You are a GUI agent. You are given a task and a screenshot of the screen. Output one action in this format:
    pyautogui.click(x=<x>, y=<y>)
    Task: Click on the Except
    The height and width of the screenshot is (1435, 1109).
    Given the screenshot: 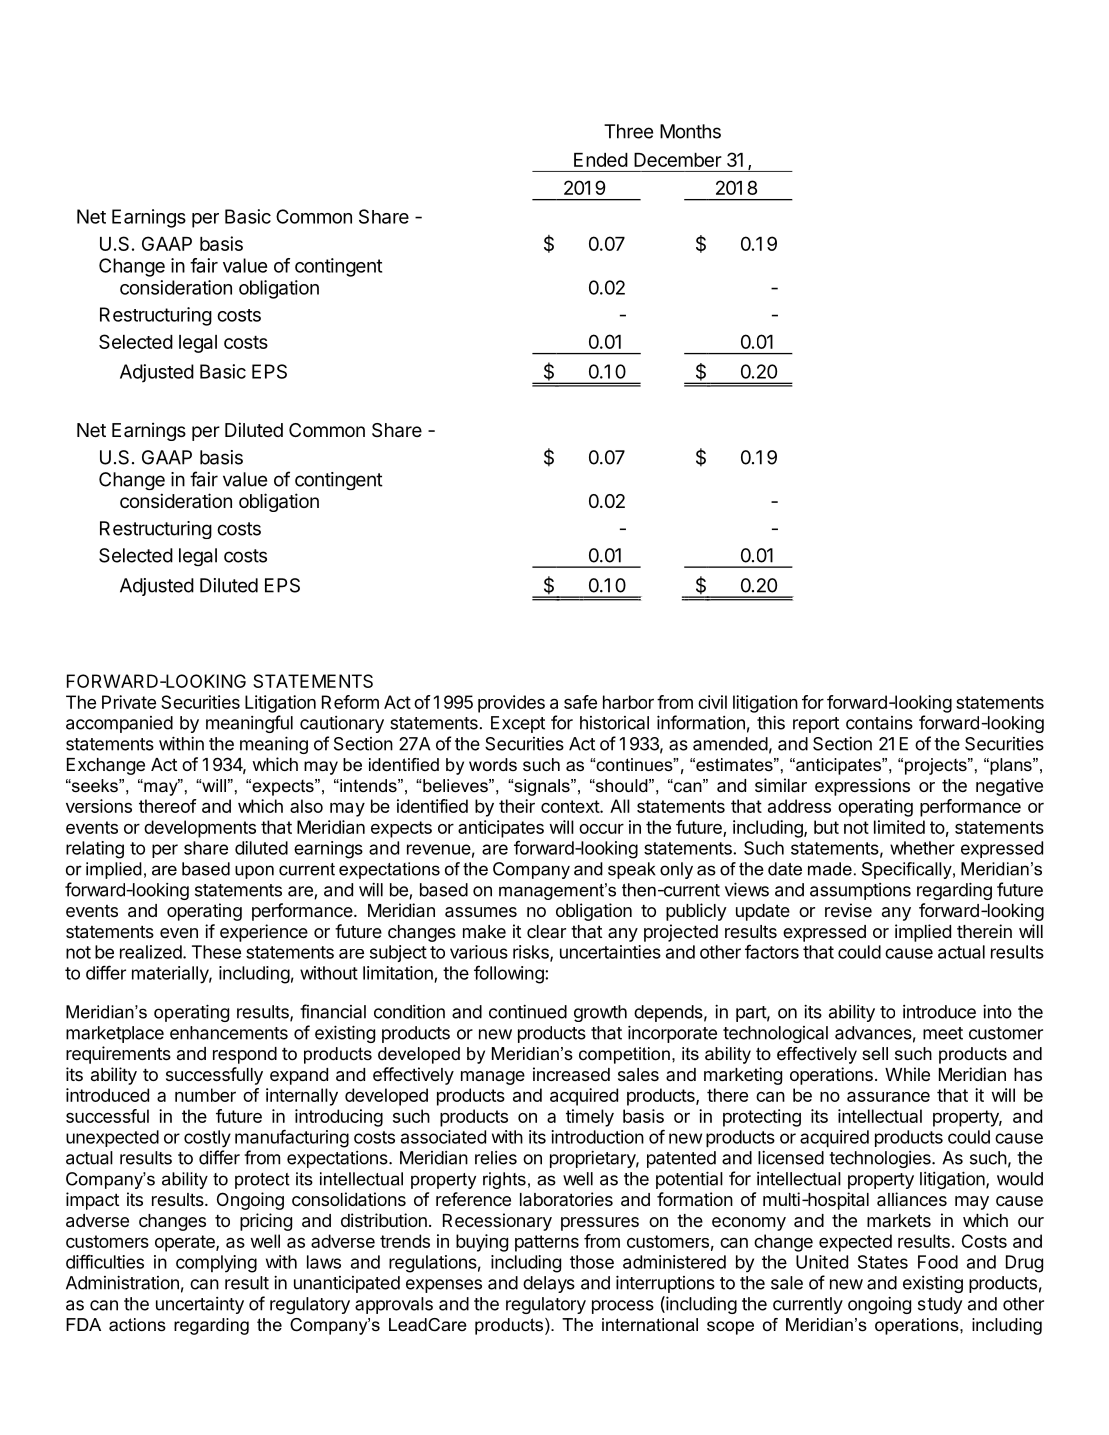 What is the action you would take?
    pyautogui.click(x=518, y=724)
